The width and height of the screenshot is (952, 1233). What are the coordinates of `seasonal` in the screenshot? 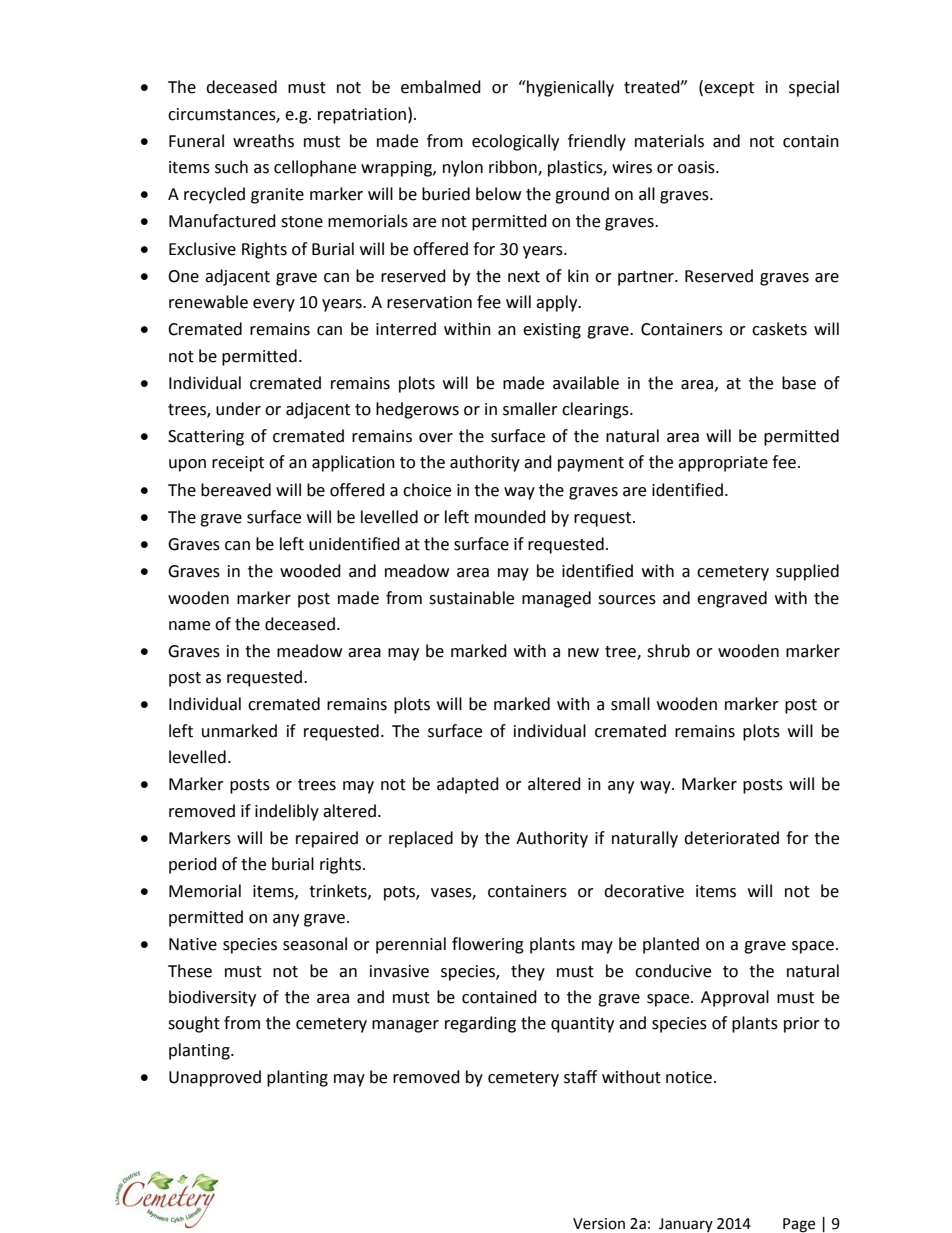 It's located at (315, 944).
